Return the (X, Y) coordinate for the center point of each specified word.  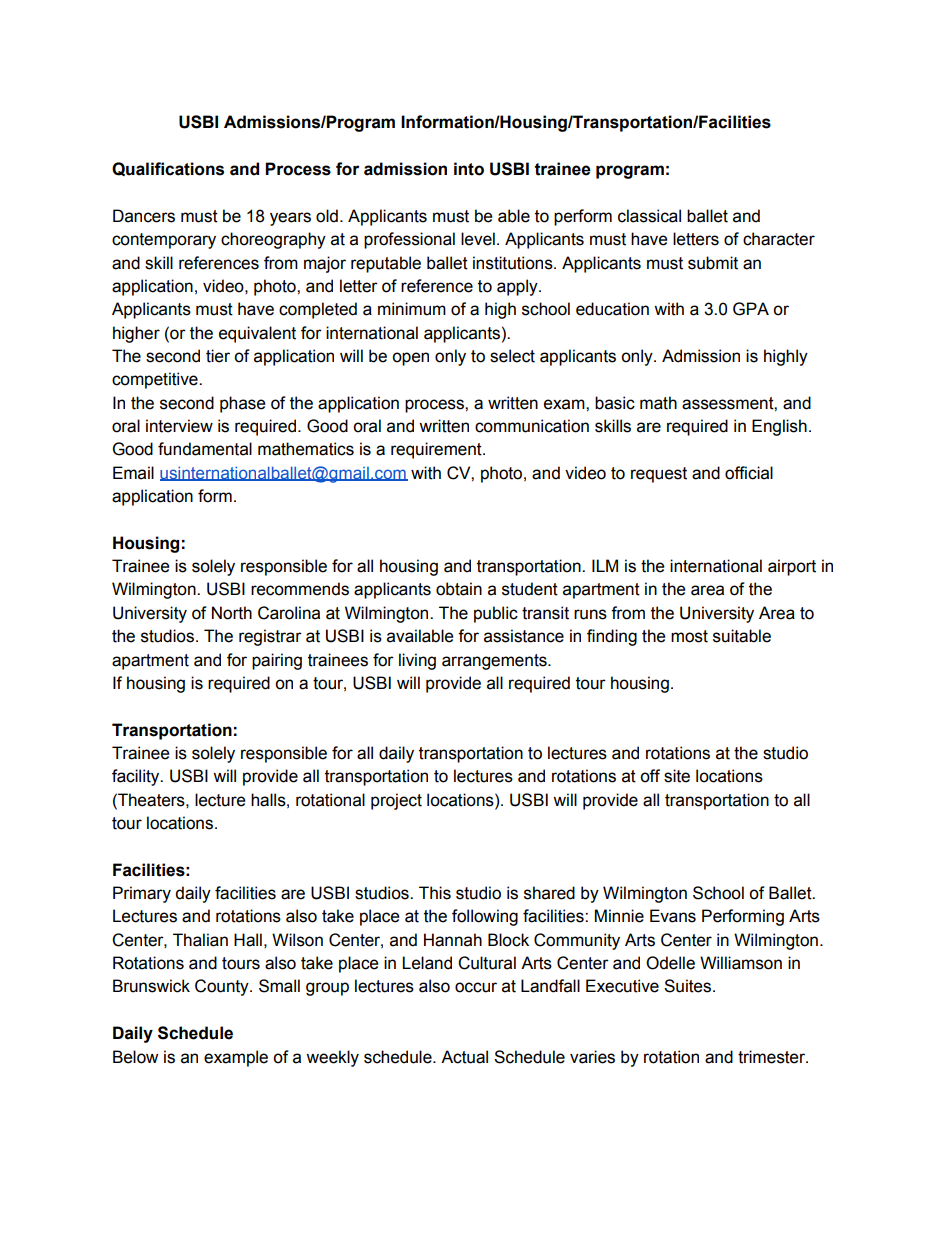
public (496, 614)
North (232, 613)
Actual (464, 1057)
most (689, 636)
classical (649, 216)
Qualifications (168, 169)
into (469, 169)
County (223, 987)
